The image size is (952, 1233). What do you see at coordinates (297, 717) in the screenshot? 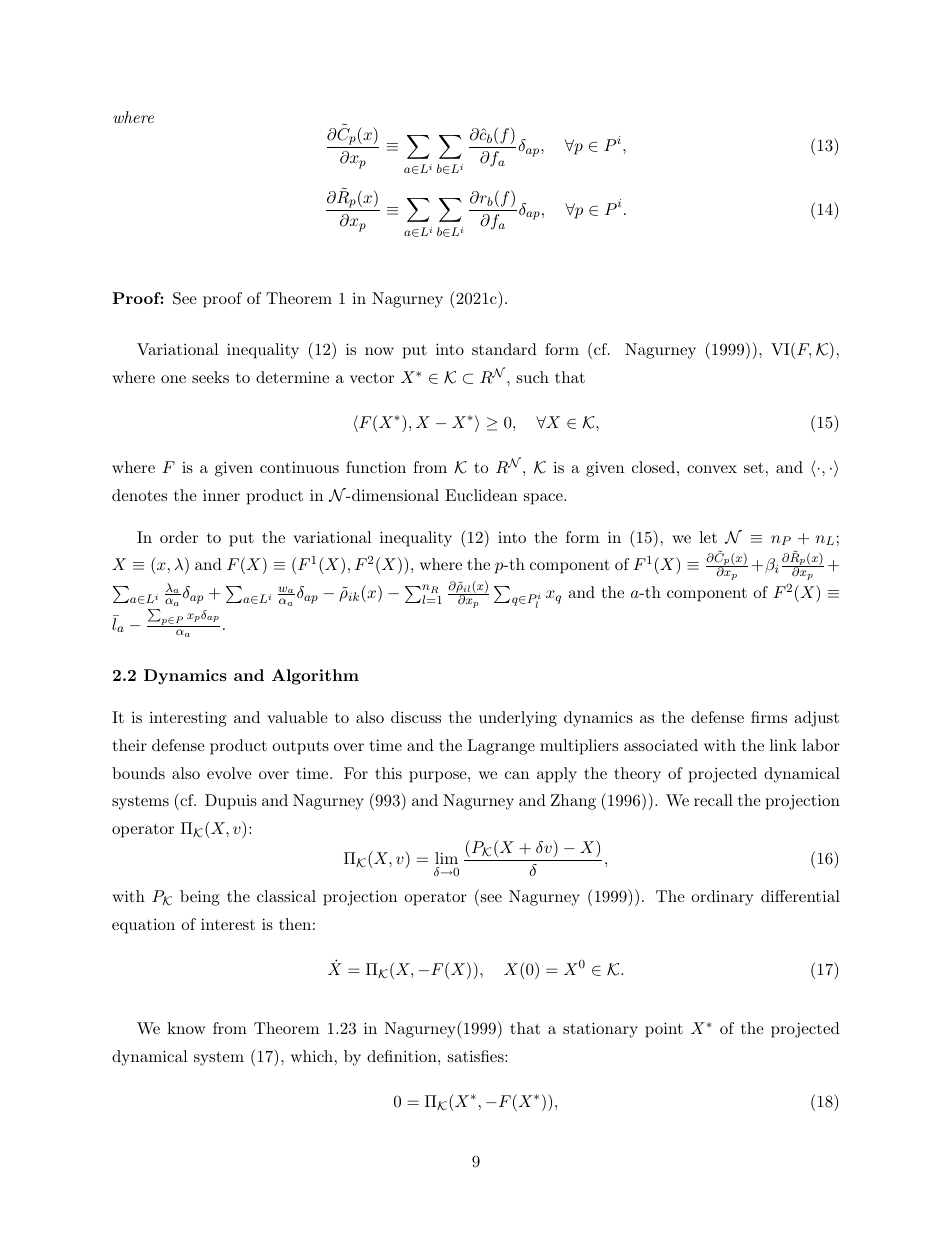
I see `valuable` at bounding box center [297, 717].
